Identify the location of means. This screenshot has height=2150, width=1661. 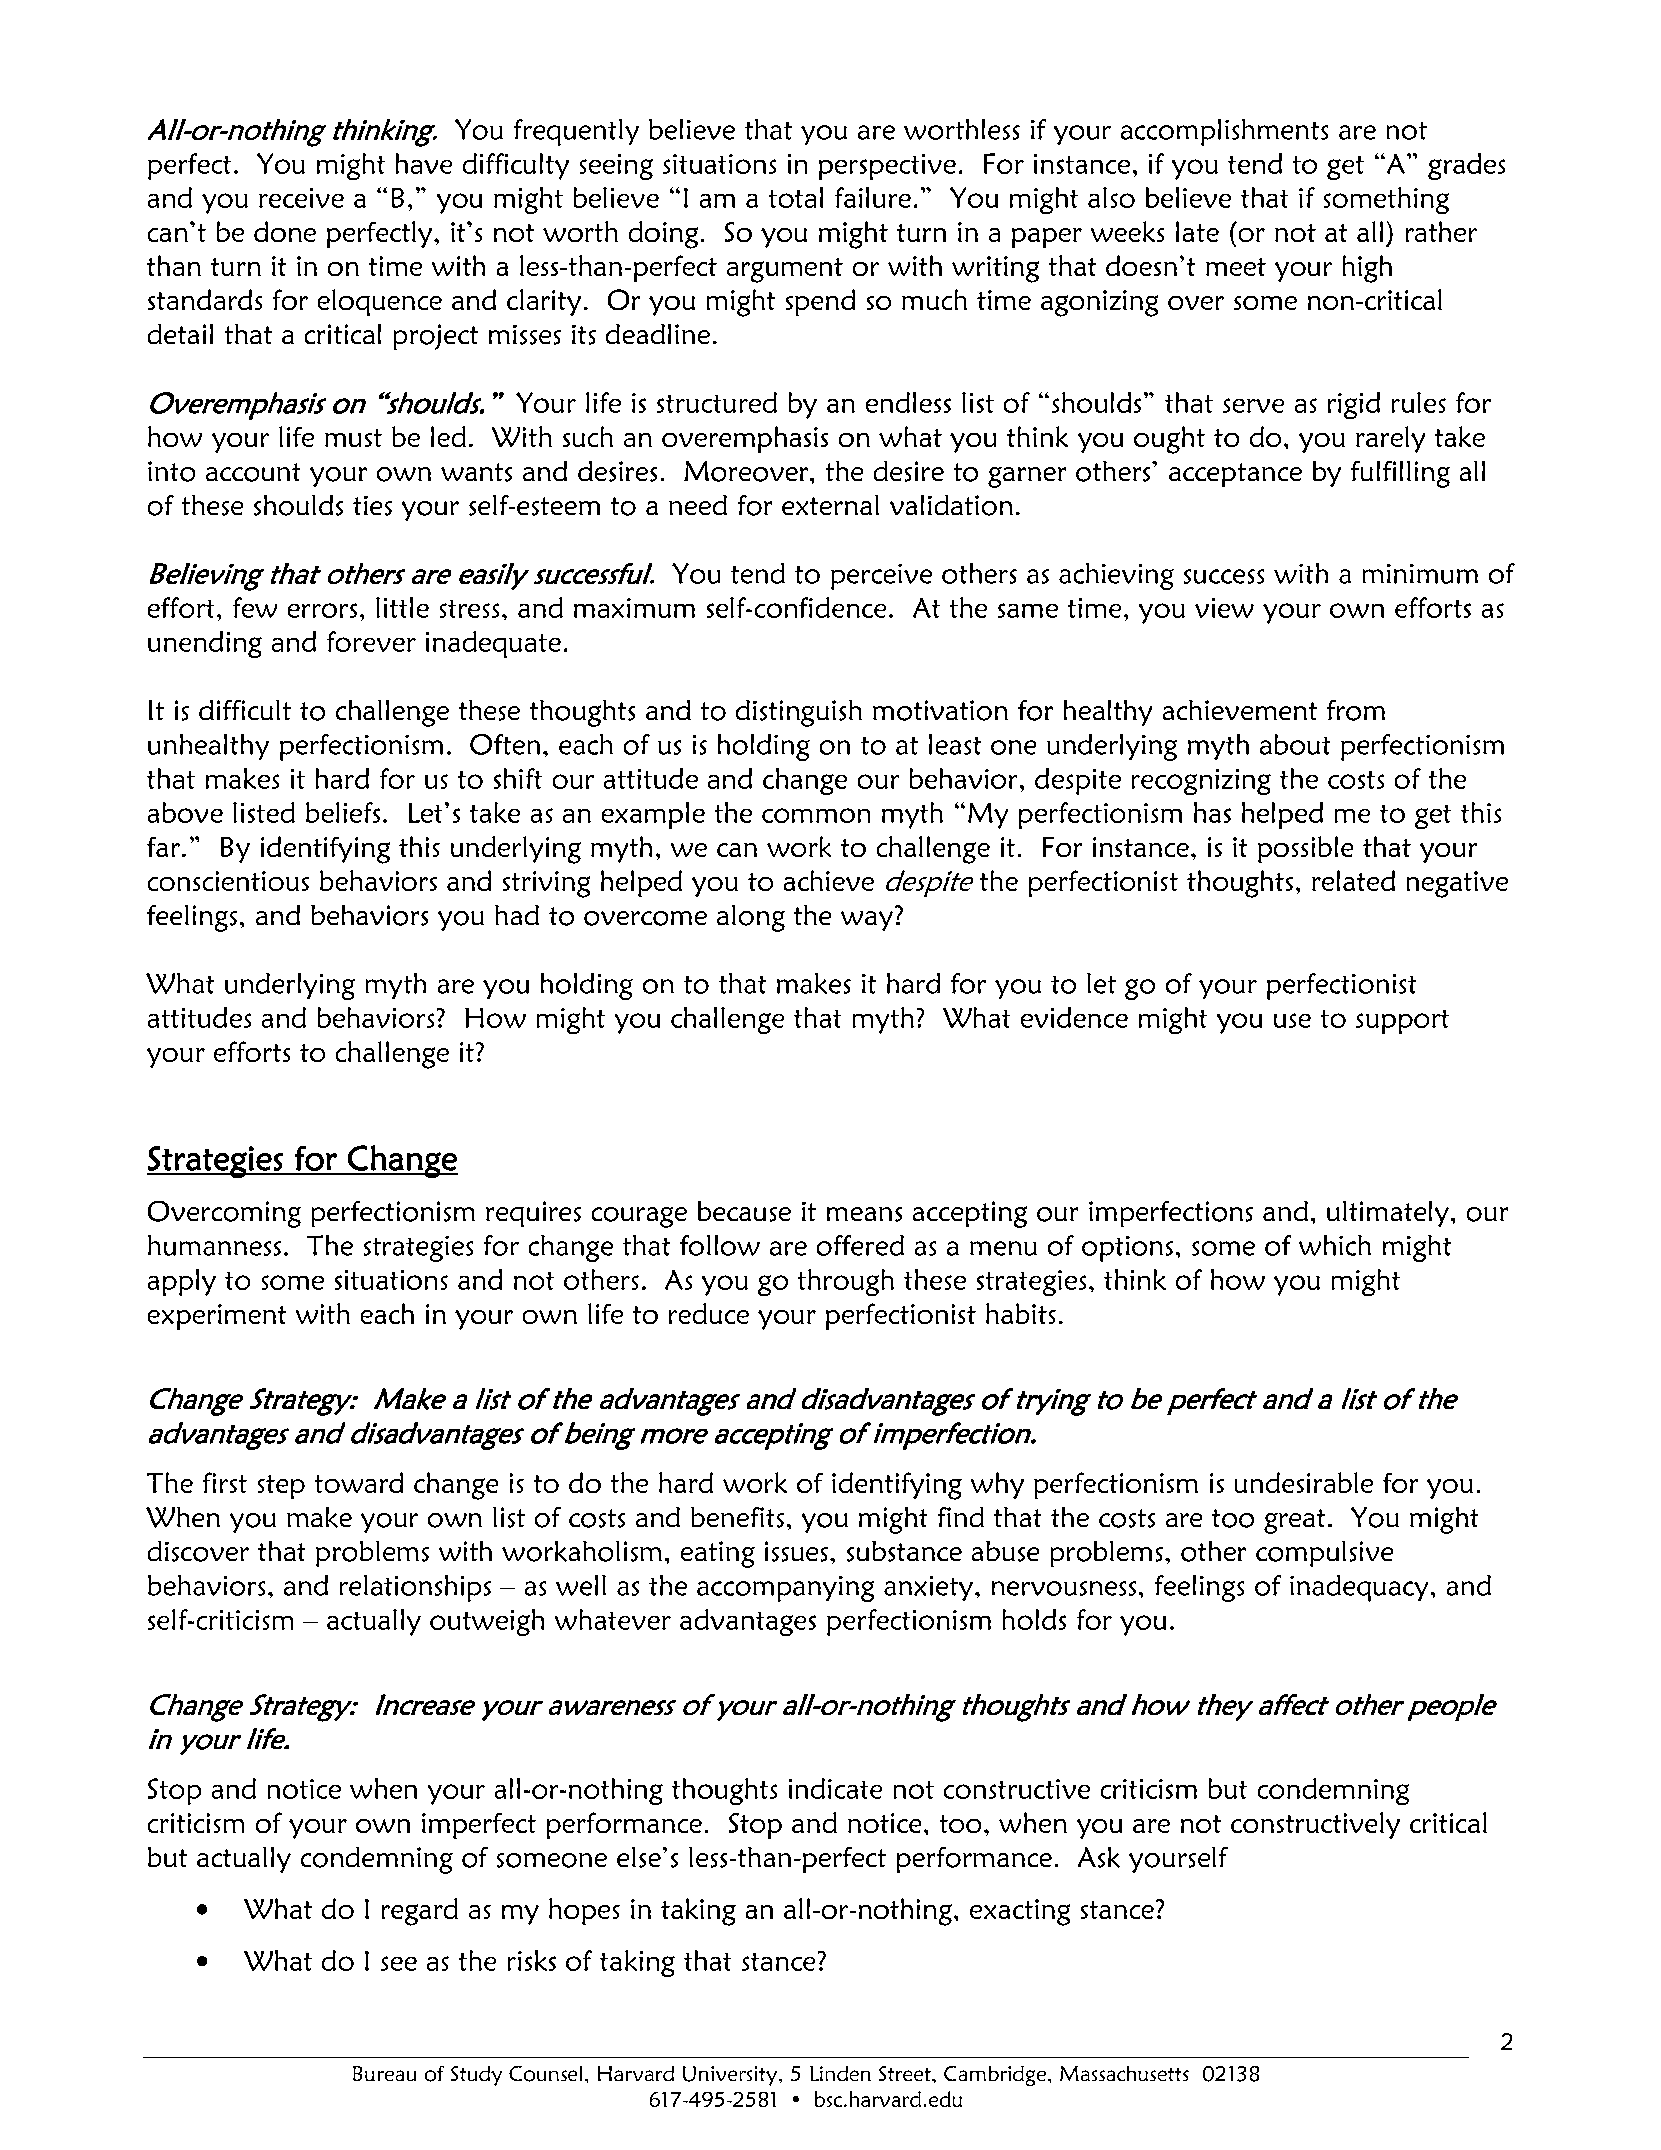
(864, 1214).
